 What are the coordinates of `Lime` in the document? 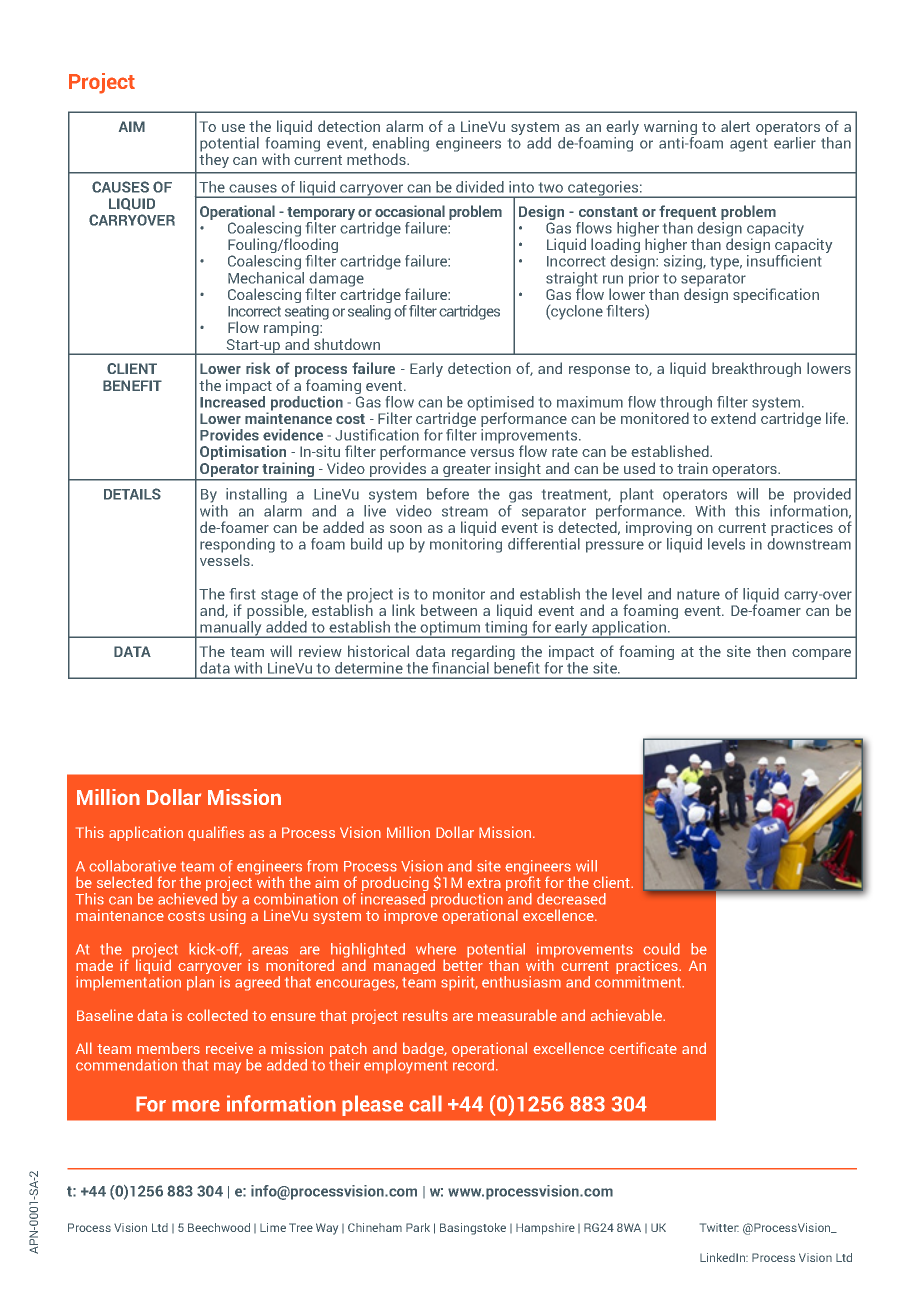 It's located at (273, 1227).
